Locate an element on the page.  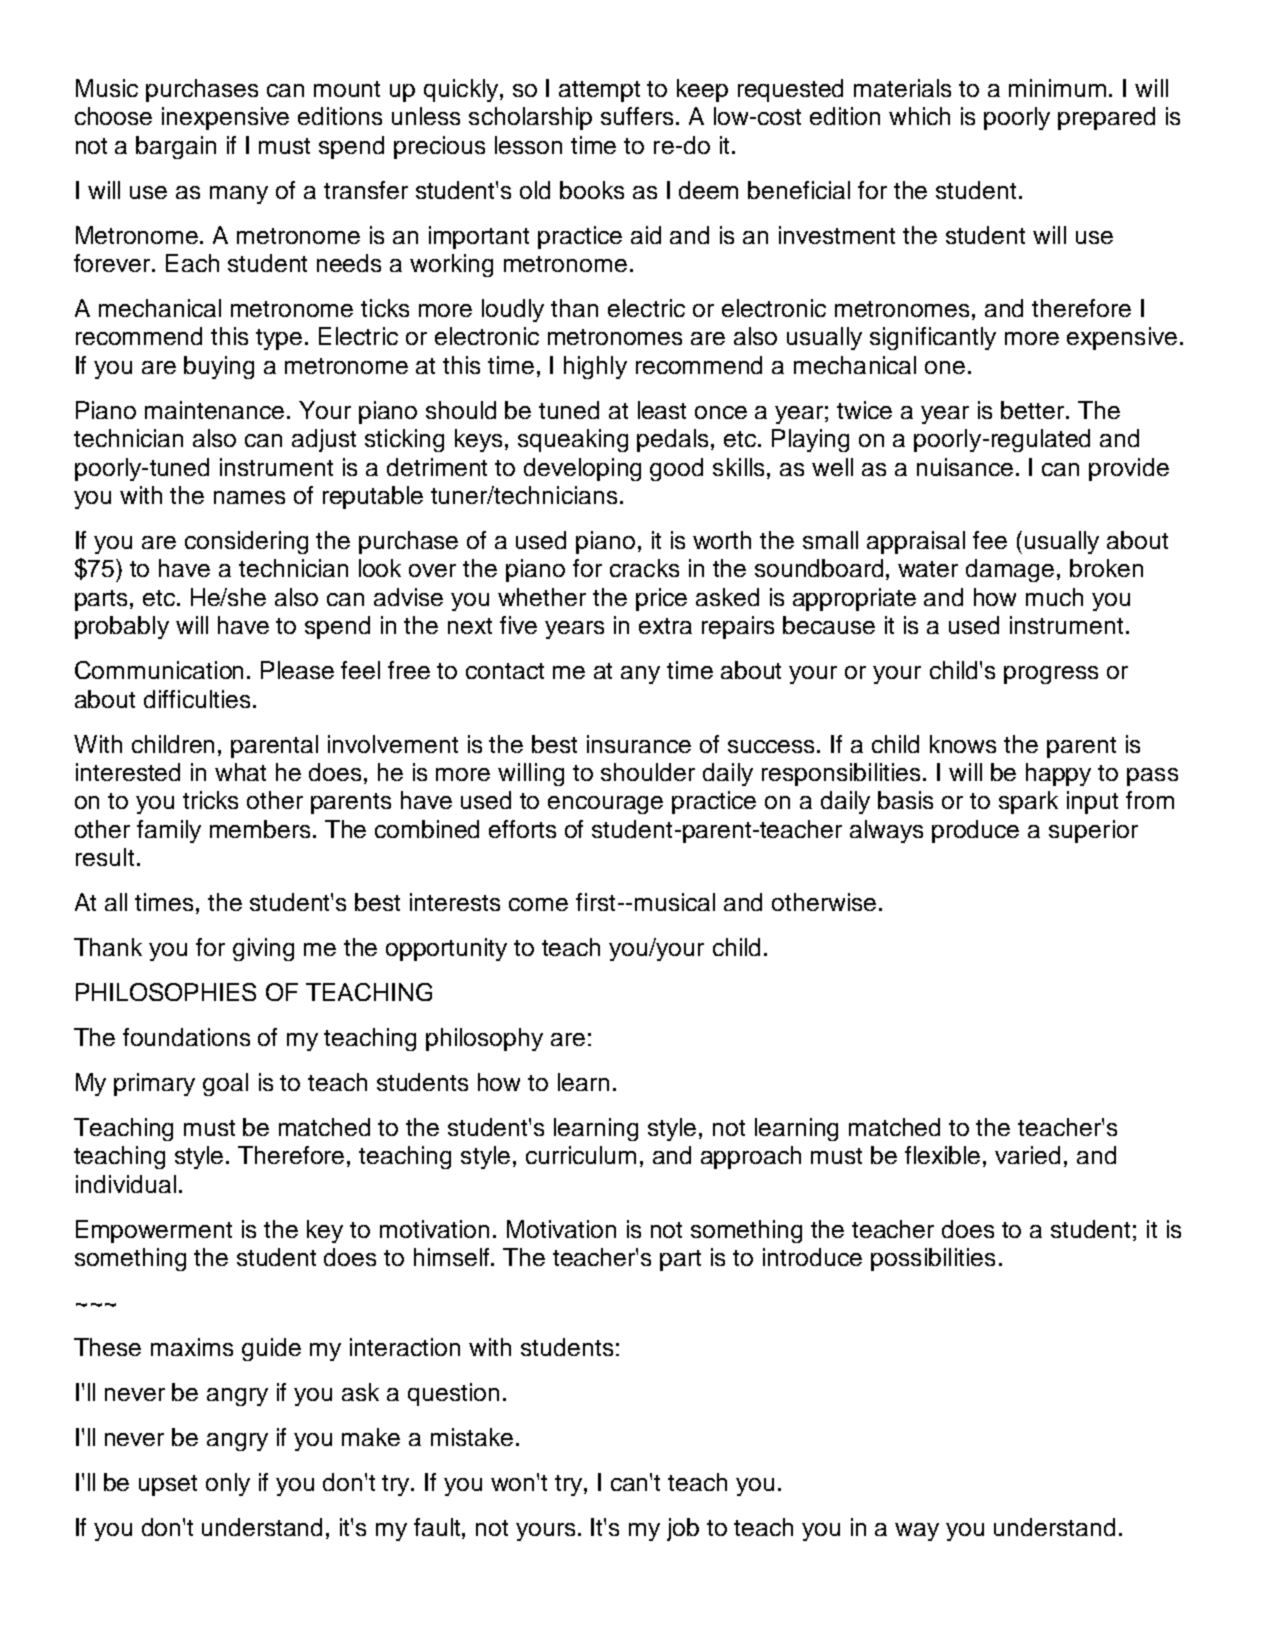
curriculum is located at coordinates (581, 1155).
